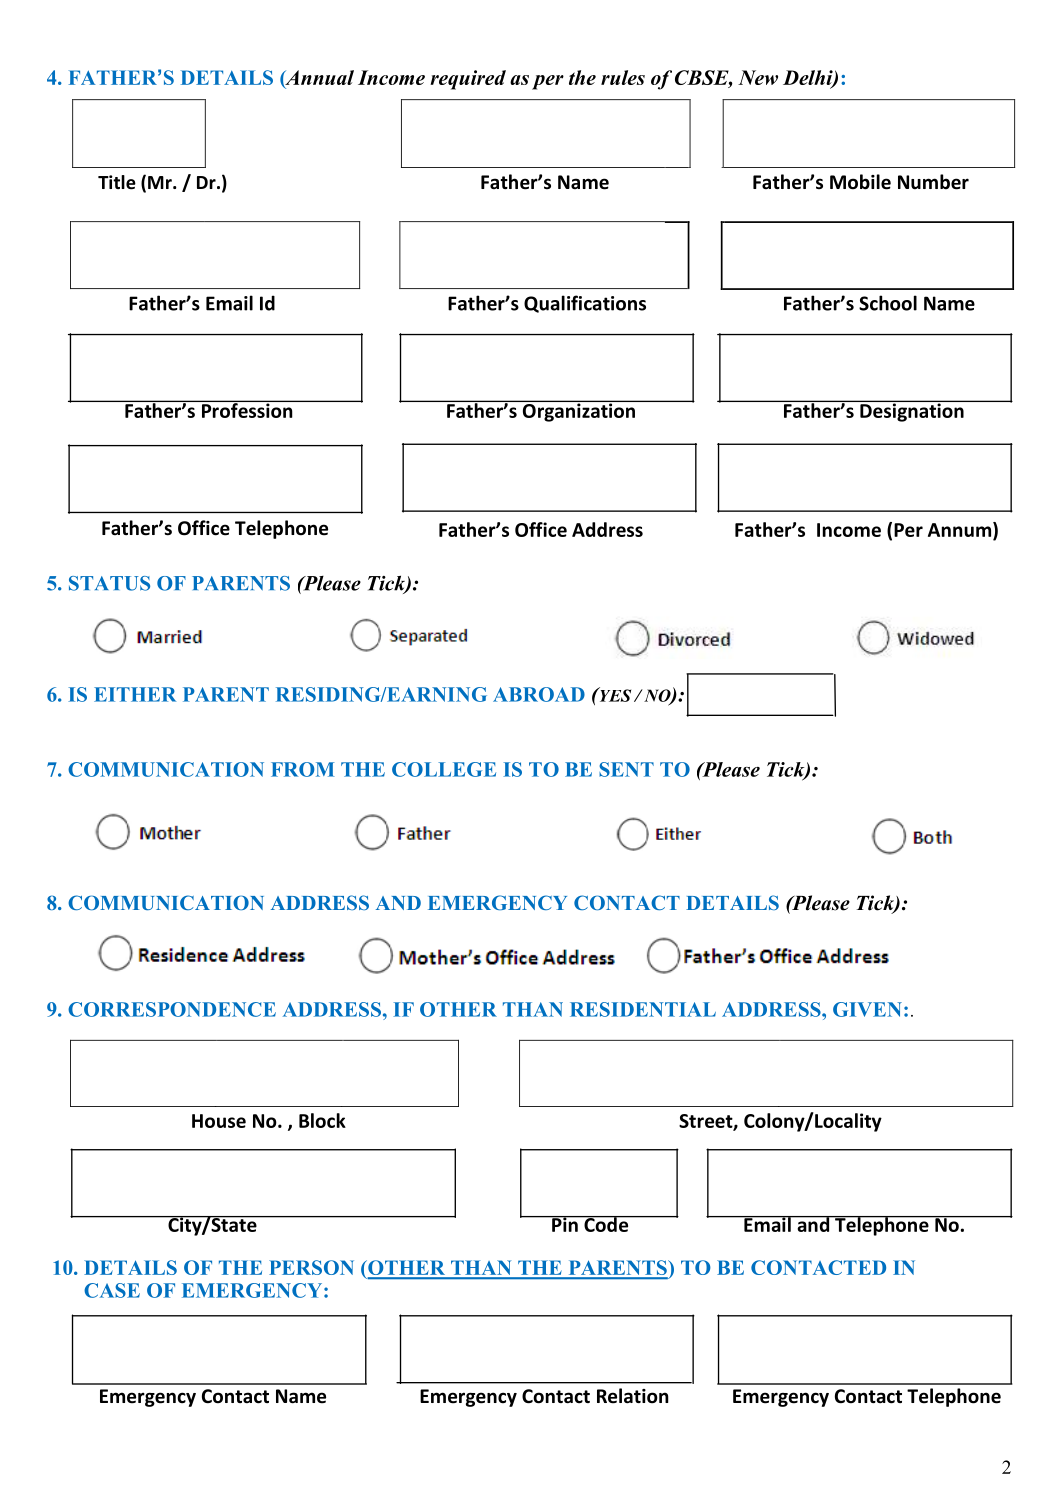  Describe the element at coordinates (468, 80) in the screenshot. I see `required` at that location.
